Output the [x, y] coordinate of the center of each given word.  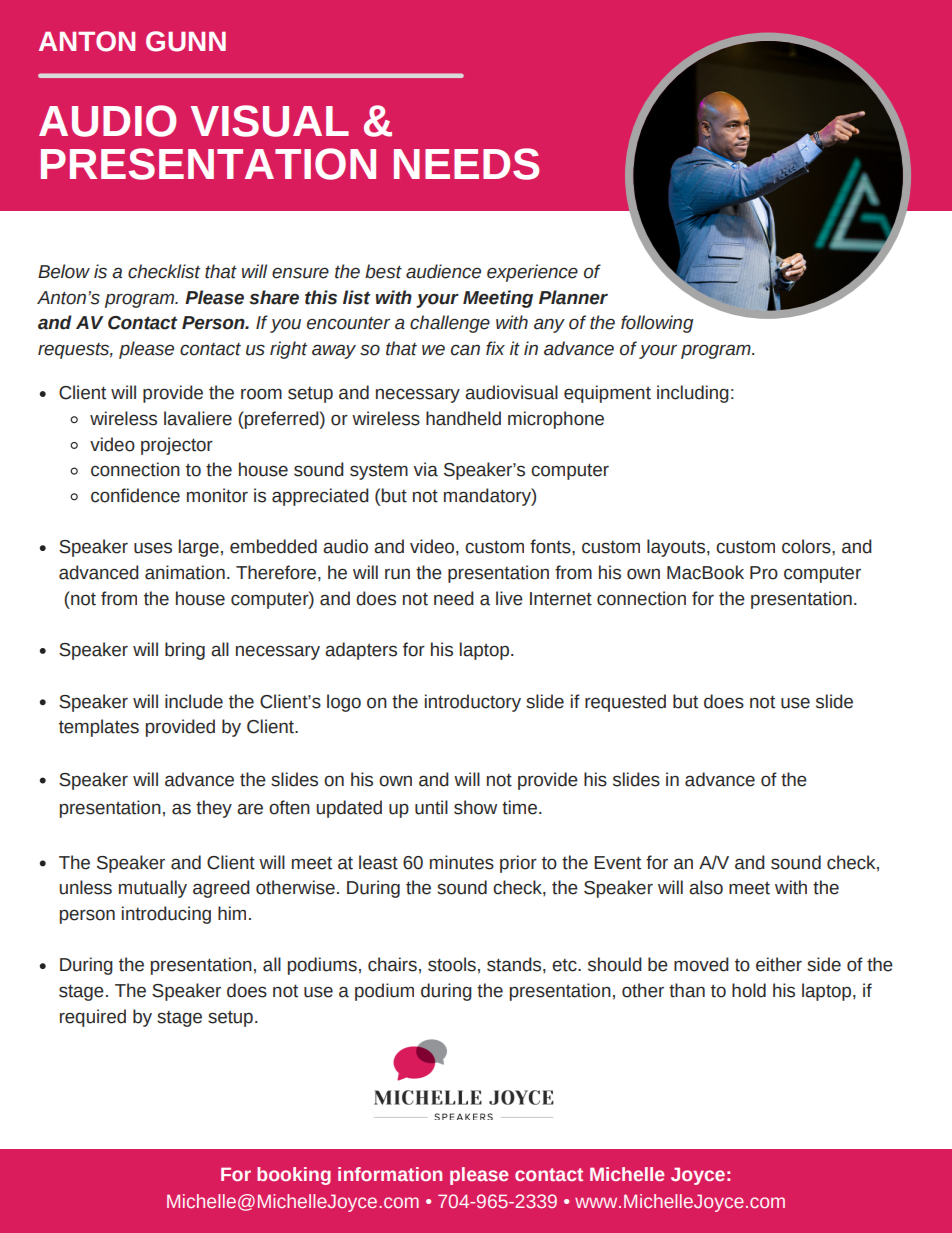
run [397, 574]
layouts [677, 548]
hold [749, 990]
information [390, 1174]
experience [532, 273]
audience [443, 271]
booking [294, 1176]
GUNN [186, 41]
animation [185, 572]
